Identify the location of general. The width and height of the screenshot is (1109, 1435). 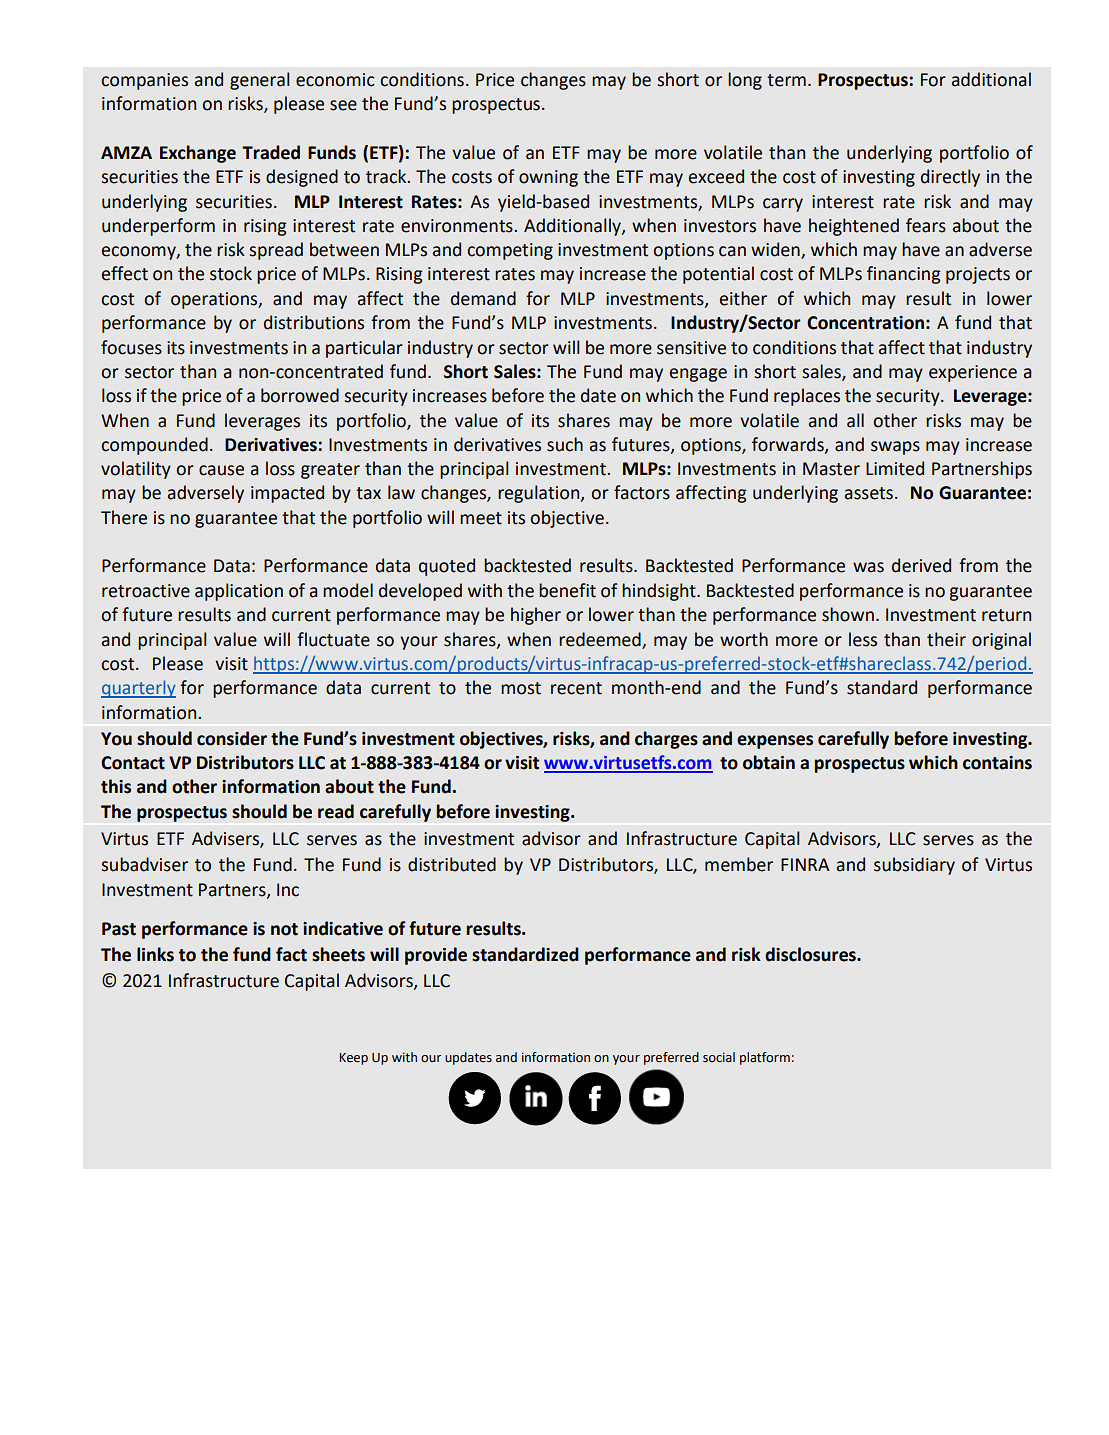
(260, 81).
